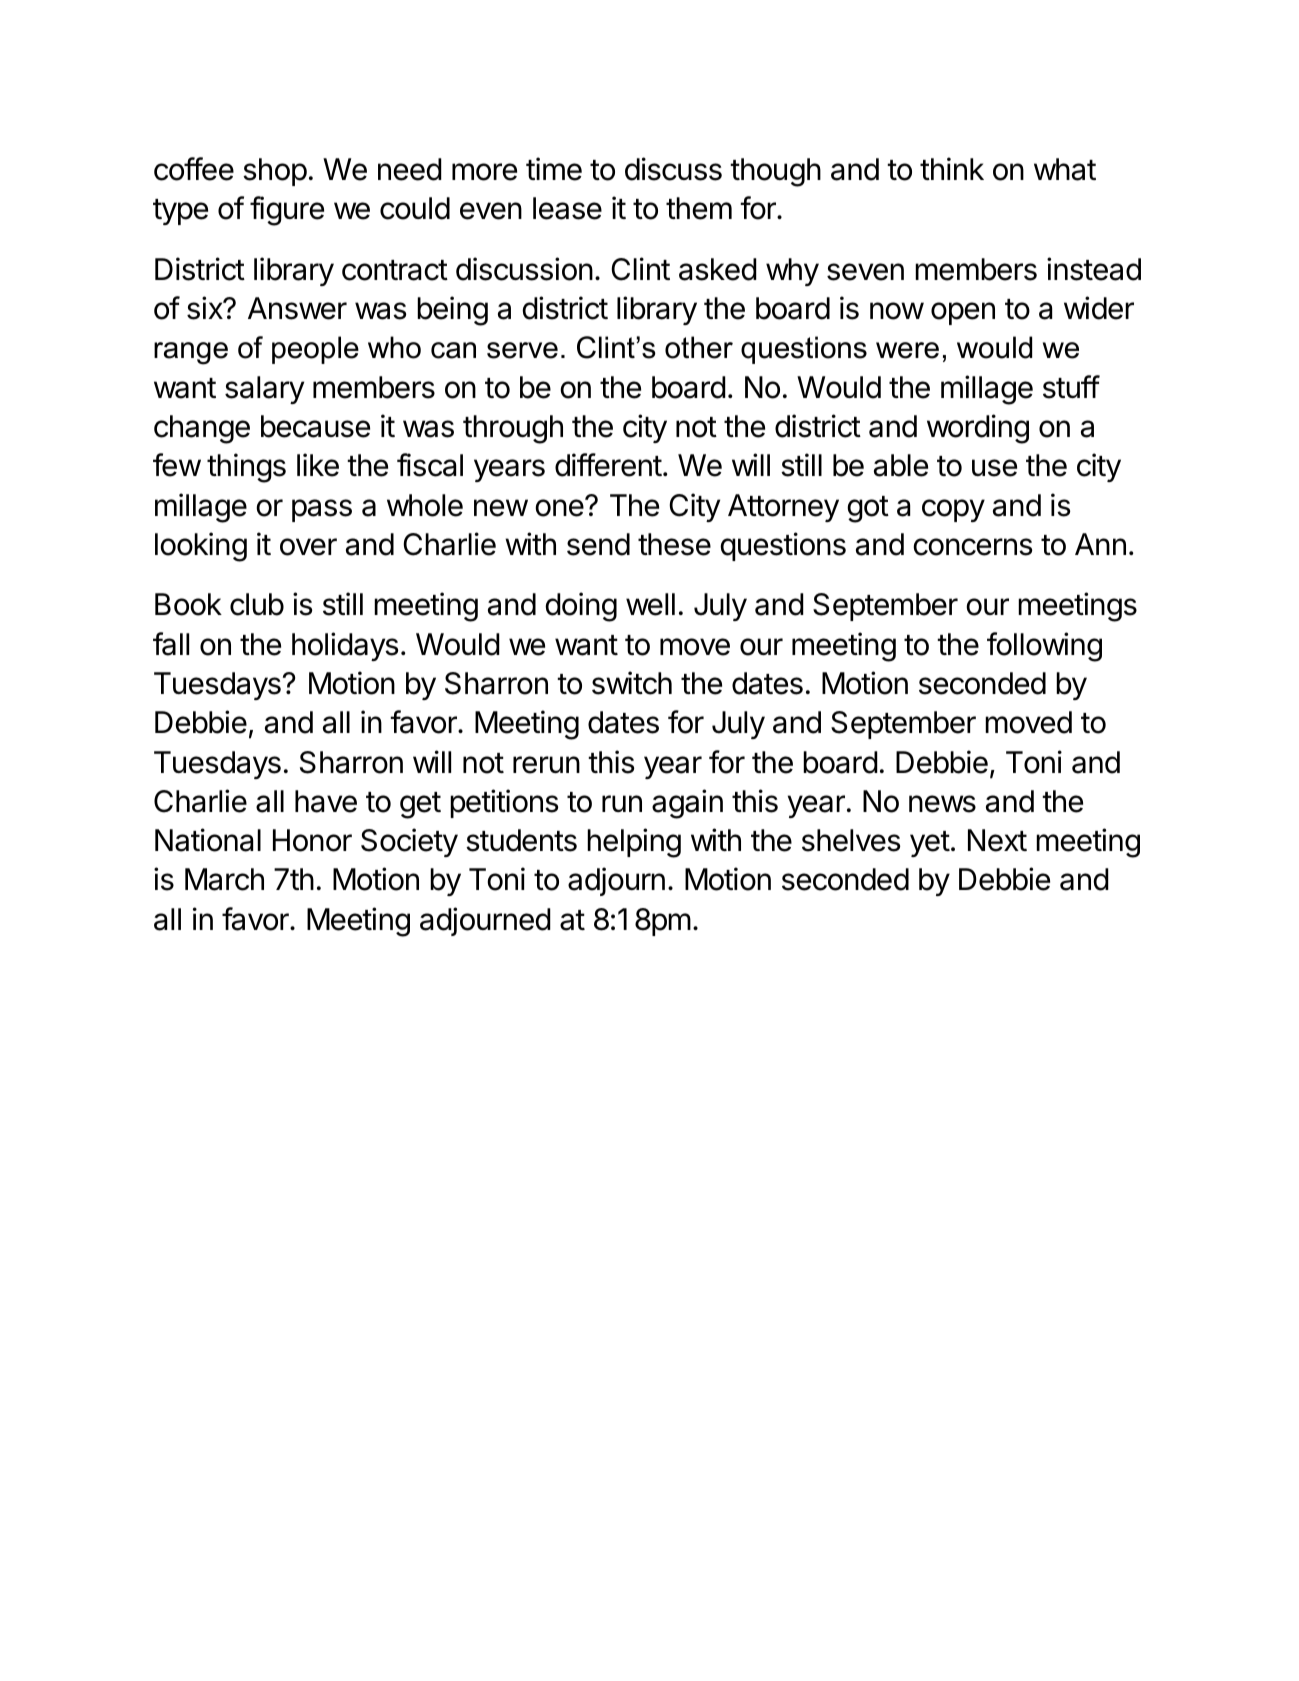  I want to click on them, so click(699, 208).
